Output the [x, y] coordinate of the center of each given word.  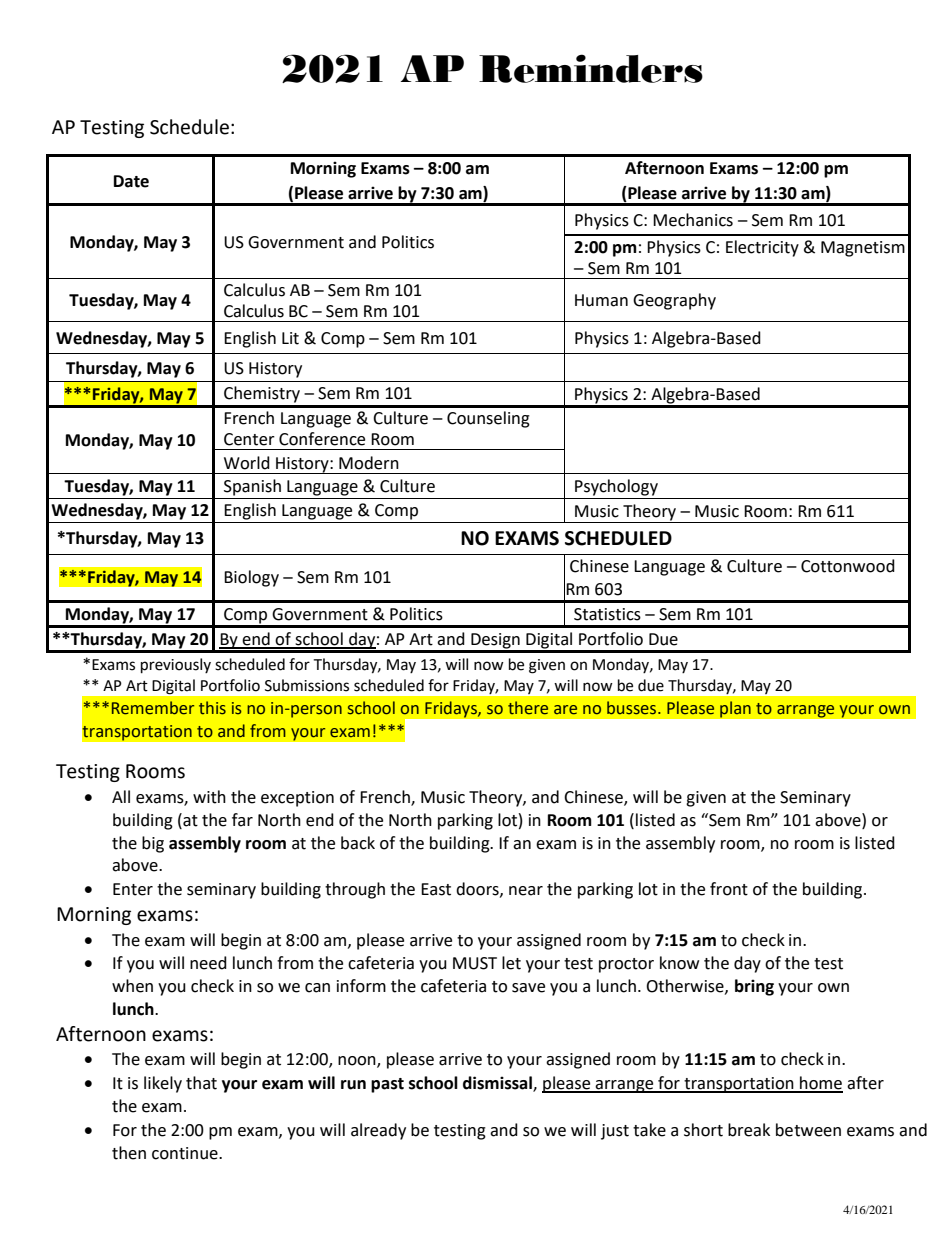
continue [186, 1153]
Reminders [591, 68]
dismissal [498, 1084]
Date [131, 181]
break [749, 1130]
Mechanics [693, 220]
